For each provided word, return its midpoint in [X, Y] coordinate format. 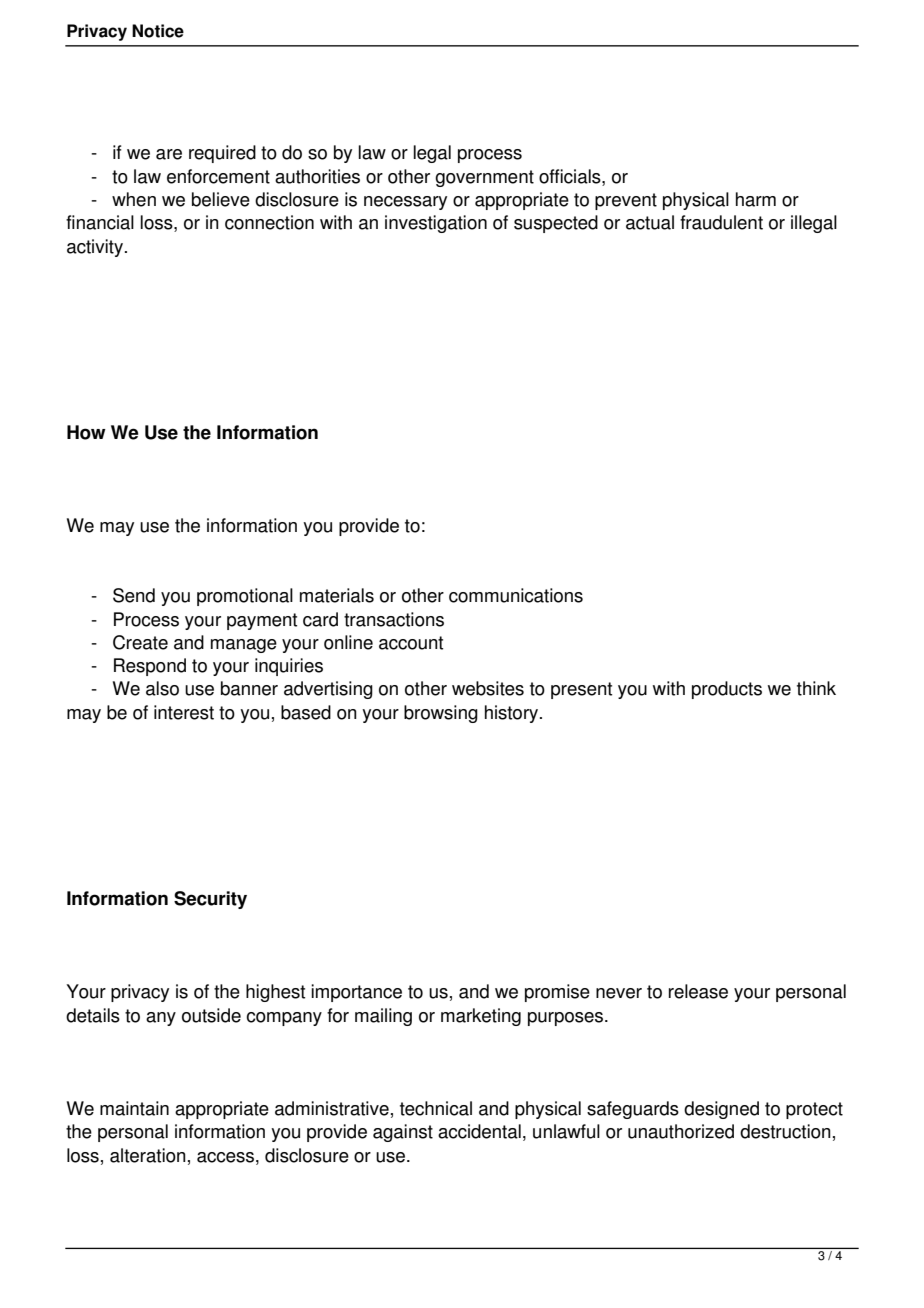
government [484, 178]
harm [756, 199]
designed [721, 1110]
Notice [158, 31]
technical [436, 1108]
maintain [134, 1108]
